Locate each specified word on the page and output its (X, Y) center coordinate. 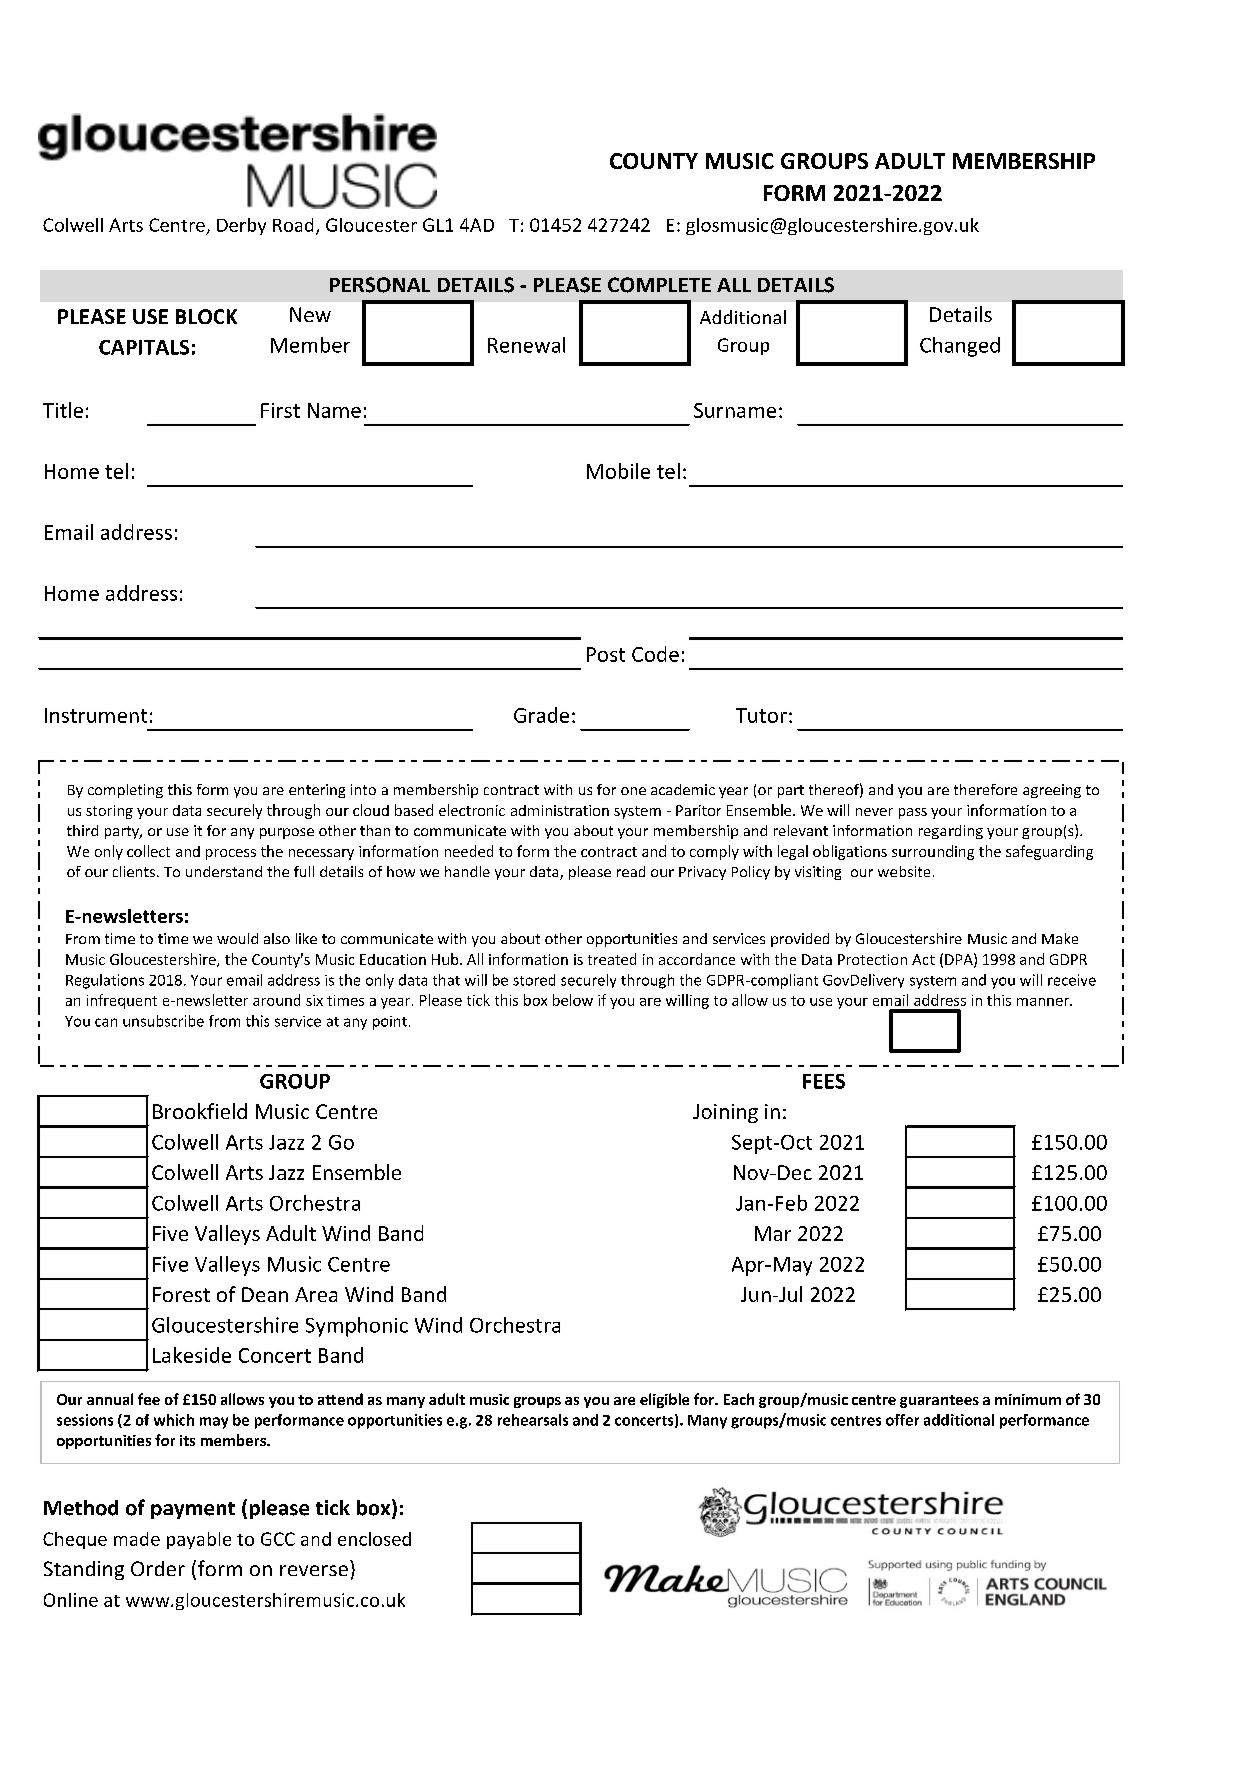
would (237, 938)
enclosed (374, 1539)
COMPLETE (659, 285)
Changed (960, 347)
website (904, 871)
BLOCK (206, 316)
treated (612, 959)
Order (158, 1568)
